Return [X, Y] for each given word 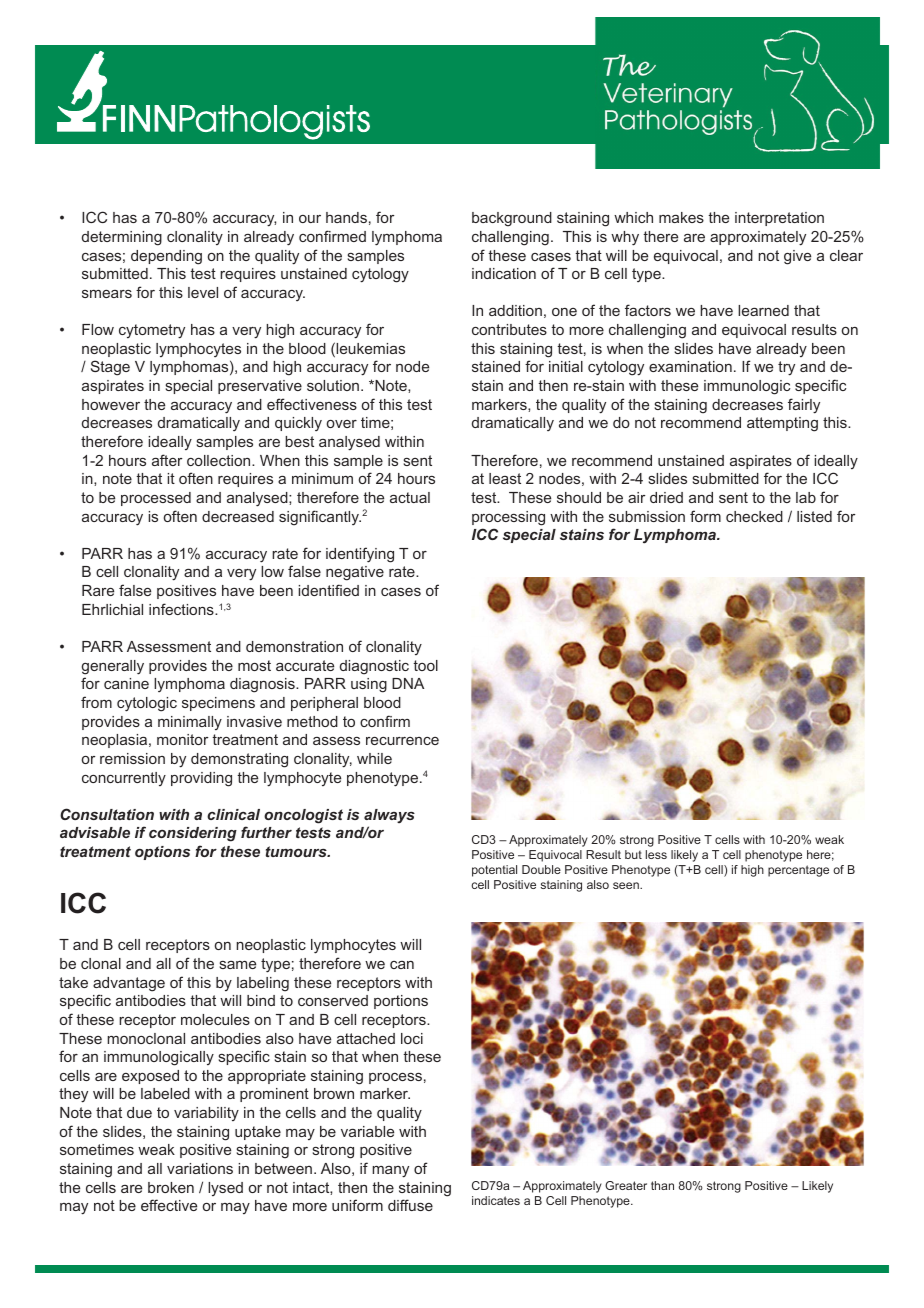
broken [171, 1187]
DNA [408, 683]
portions [401, 1002]
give [797, 257]
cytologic [147, 704]
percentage [798, 871]
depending [166, 257]
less [656, 854]
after [167, 460]
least [505, 478]
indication [504, 273]
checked [754, 516]
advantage [129, 984]
